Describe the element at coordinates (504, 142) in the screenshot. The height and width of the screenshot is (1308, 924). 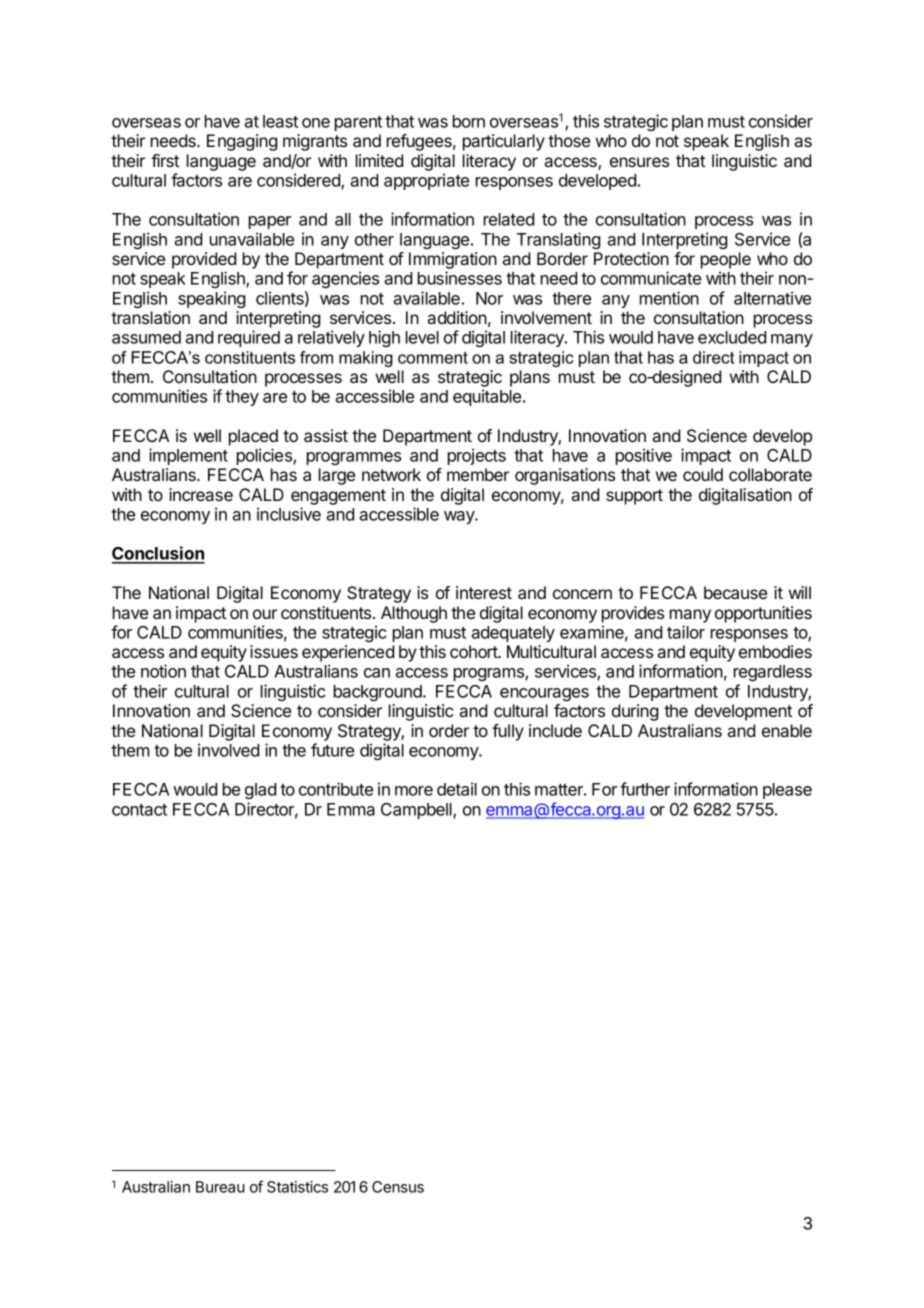
I see `particularly` at that location.
